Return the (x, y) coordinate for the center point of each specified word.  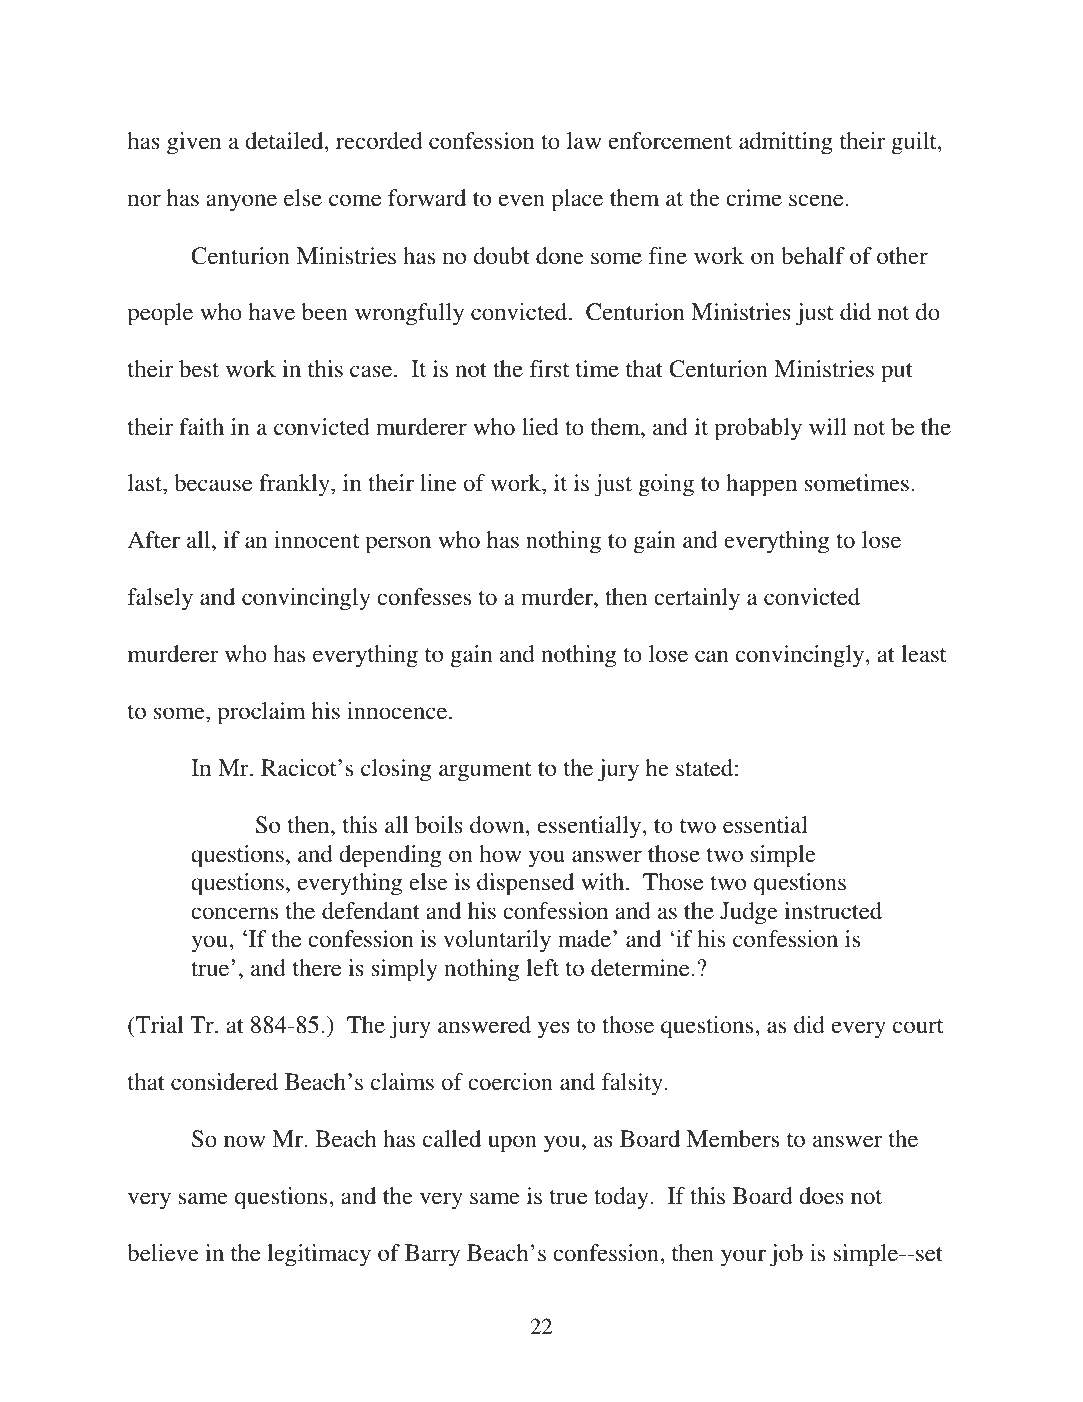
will (828, 426)
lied (540, 427)
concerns (234, 913)
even (522, 200)
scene (817, 200)
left (542, 968)
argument (485, 772)
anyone (241, 203)
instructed (833, 911)
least (923, 654)
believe (163, 1253)
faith (201, 426)
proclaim (261, 713)
